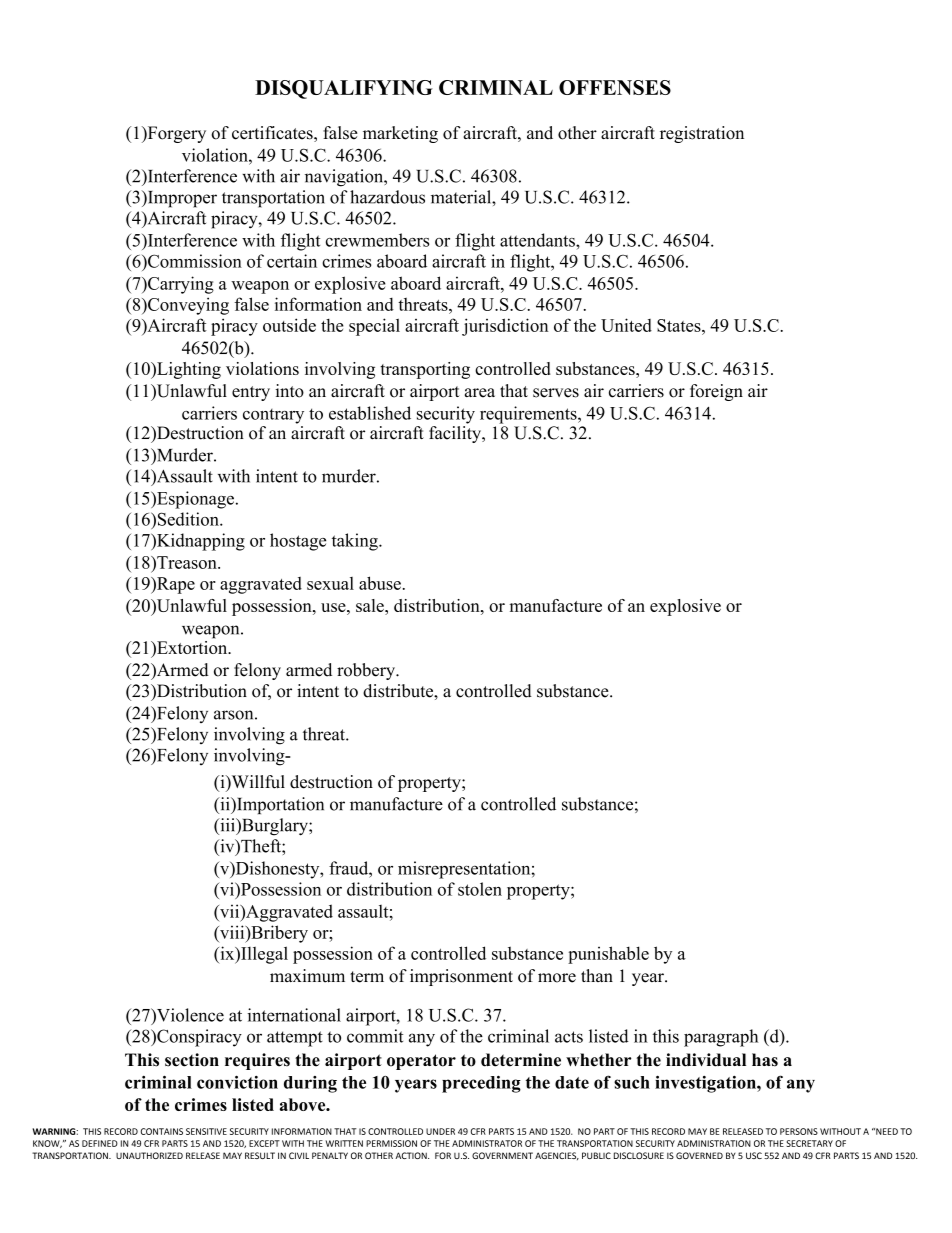 The width and height of the screenshot is (952, 1233). Describe the element at coordinates (461, 977) in the screenshot. I see `imprisonment` at that location.
